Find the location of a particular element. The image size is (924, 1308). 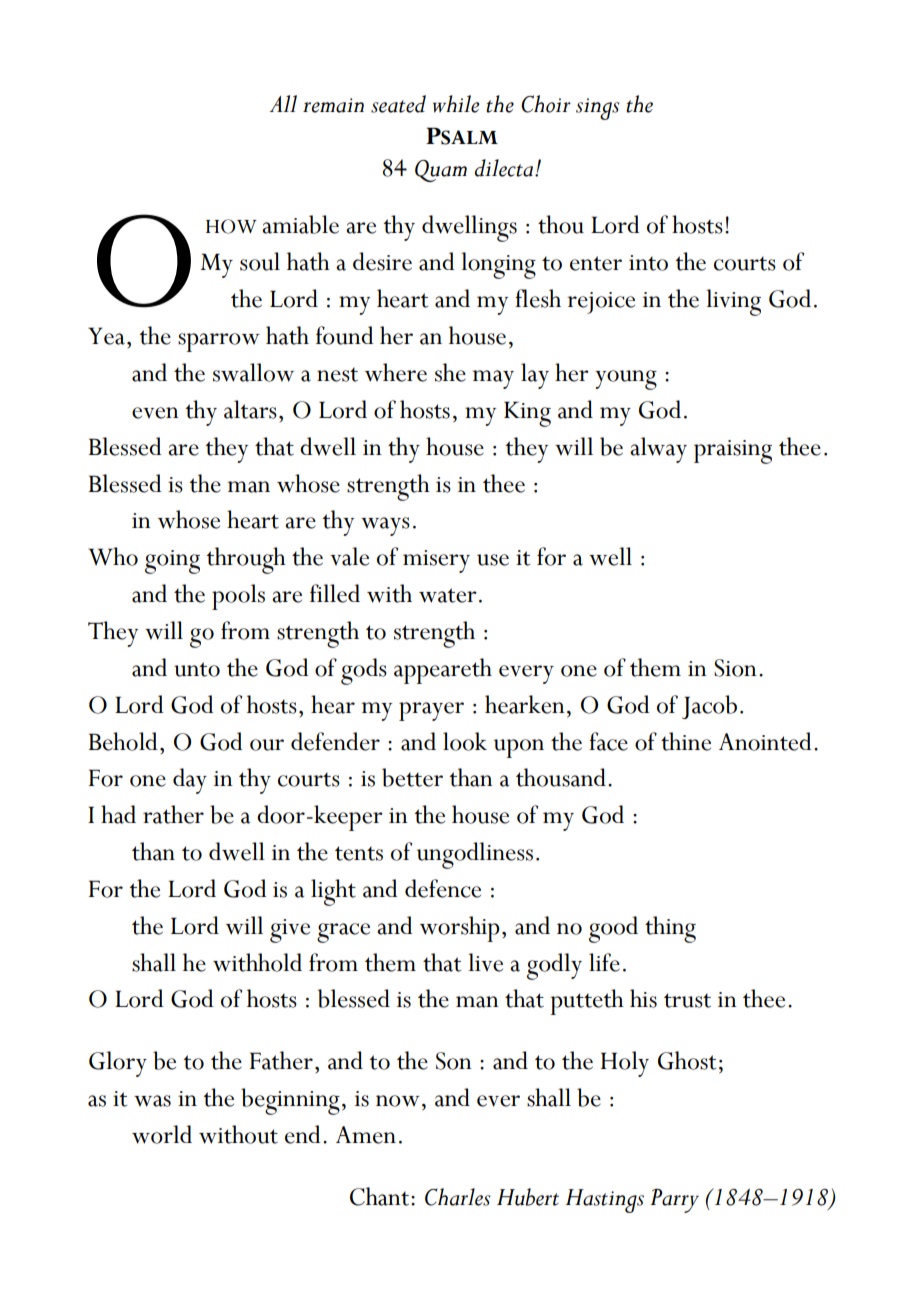

Quam is located at coordinates (441, 171).
